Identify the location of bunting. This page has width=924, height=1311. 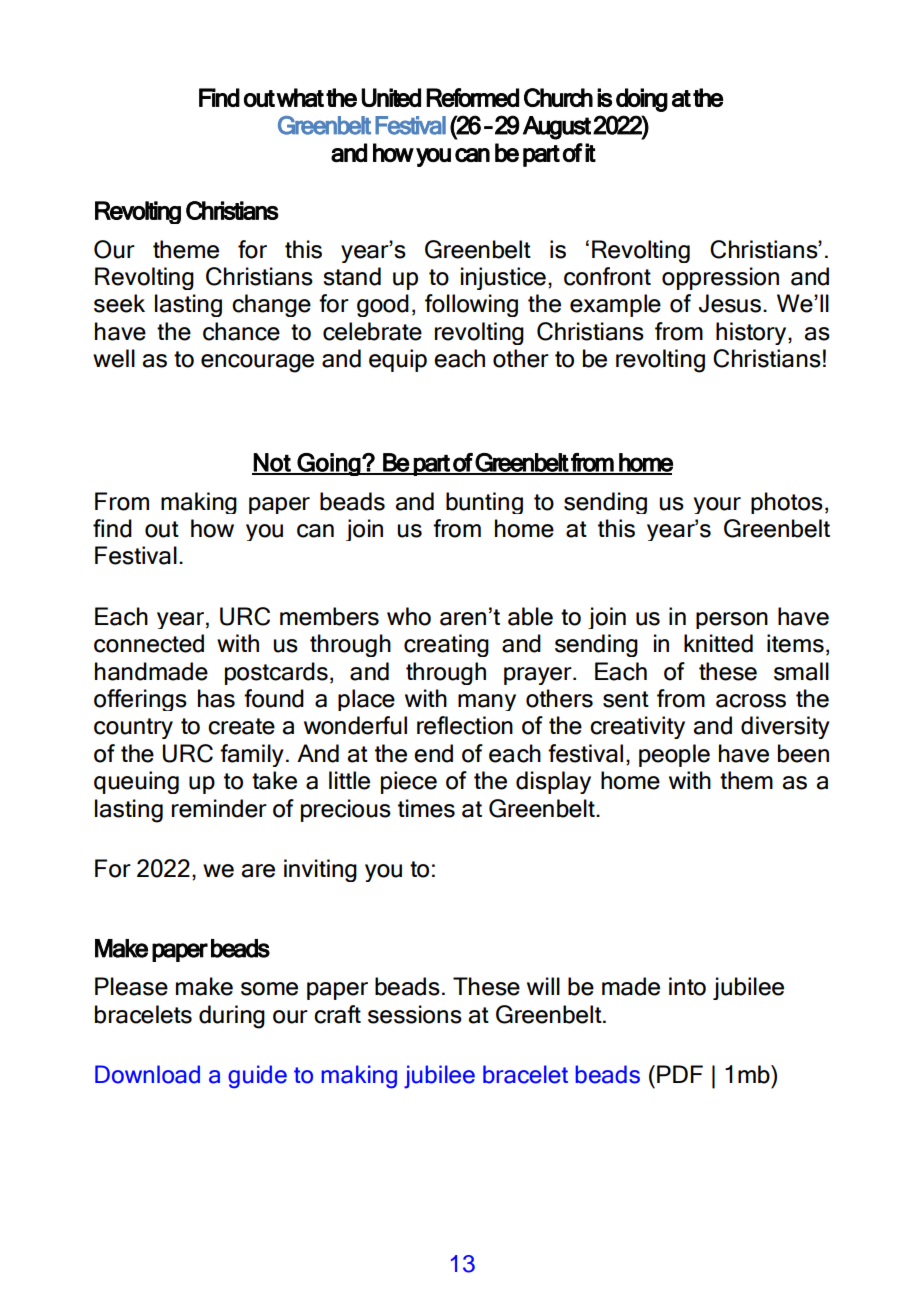
(484, 503).
